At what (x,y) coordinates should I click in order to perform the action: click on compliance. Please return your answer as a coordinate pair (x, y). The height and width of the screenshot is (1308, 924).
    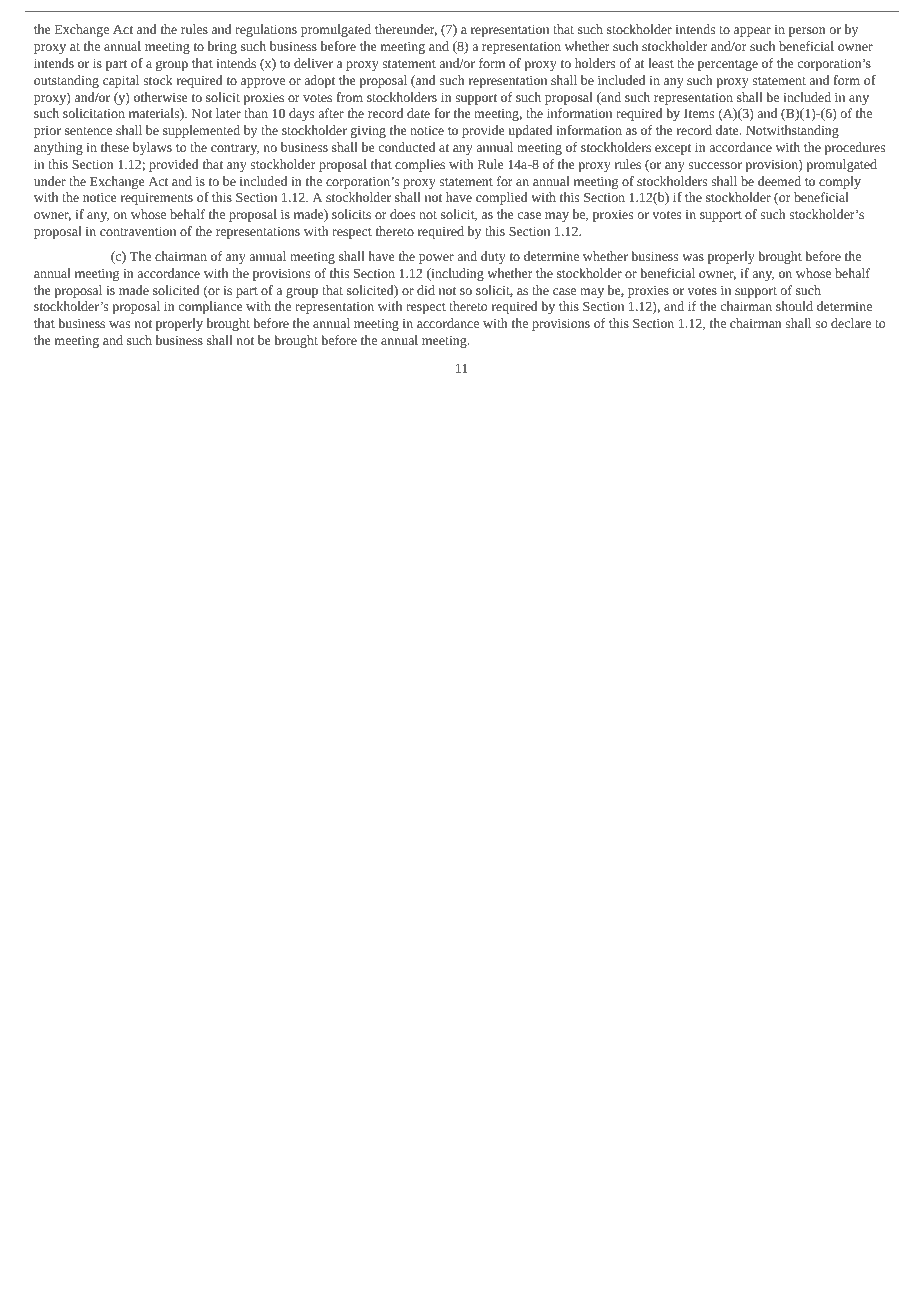
    Looking at the image, I should click on (210, 307).
